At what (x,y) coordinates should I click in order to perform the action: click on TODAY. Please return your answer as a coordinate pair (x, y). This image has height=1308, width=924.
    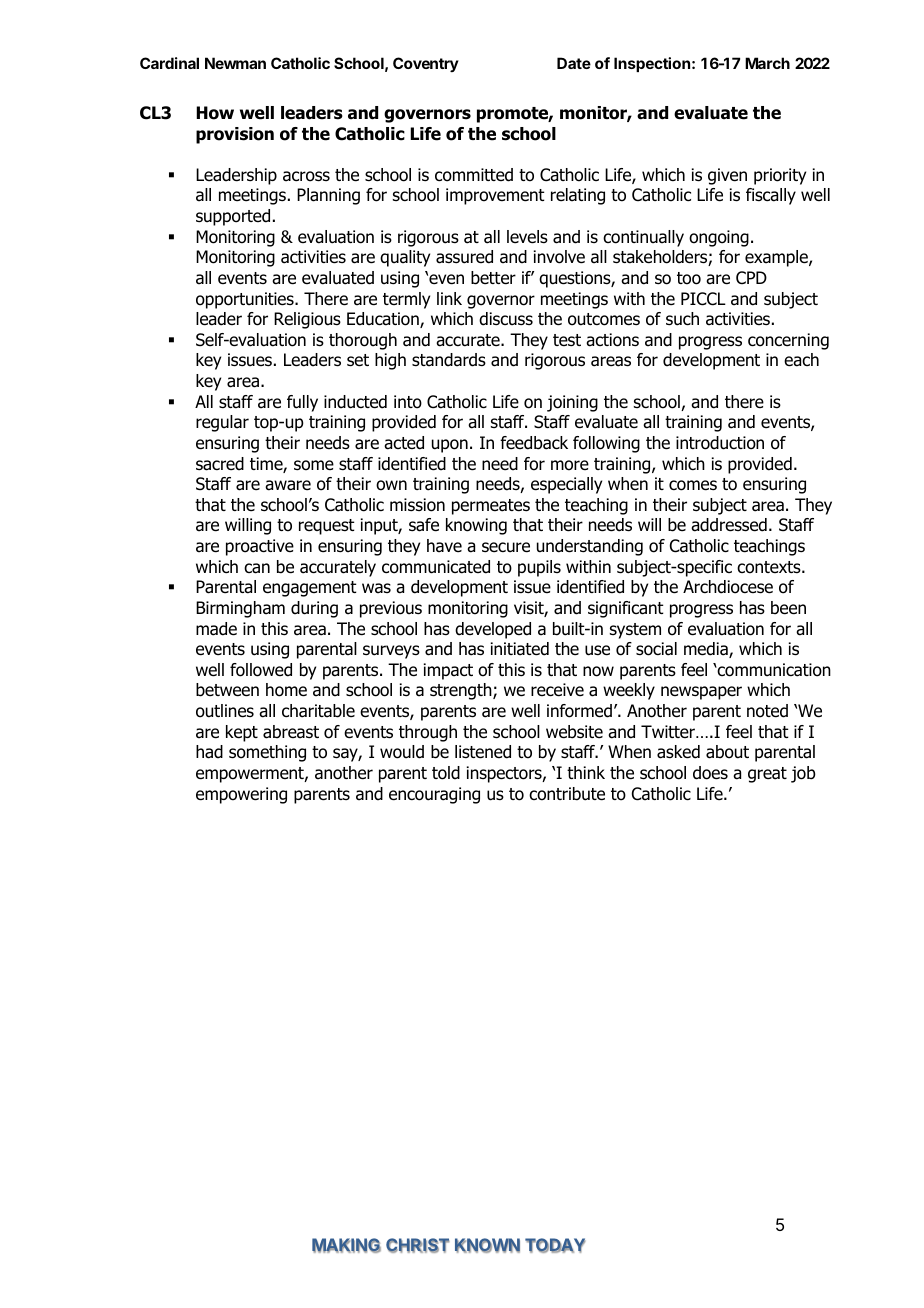
    Looking at the image, I should click on (555, 1245).
